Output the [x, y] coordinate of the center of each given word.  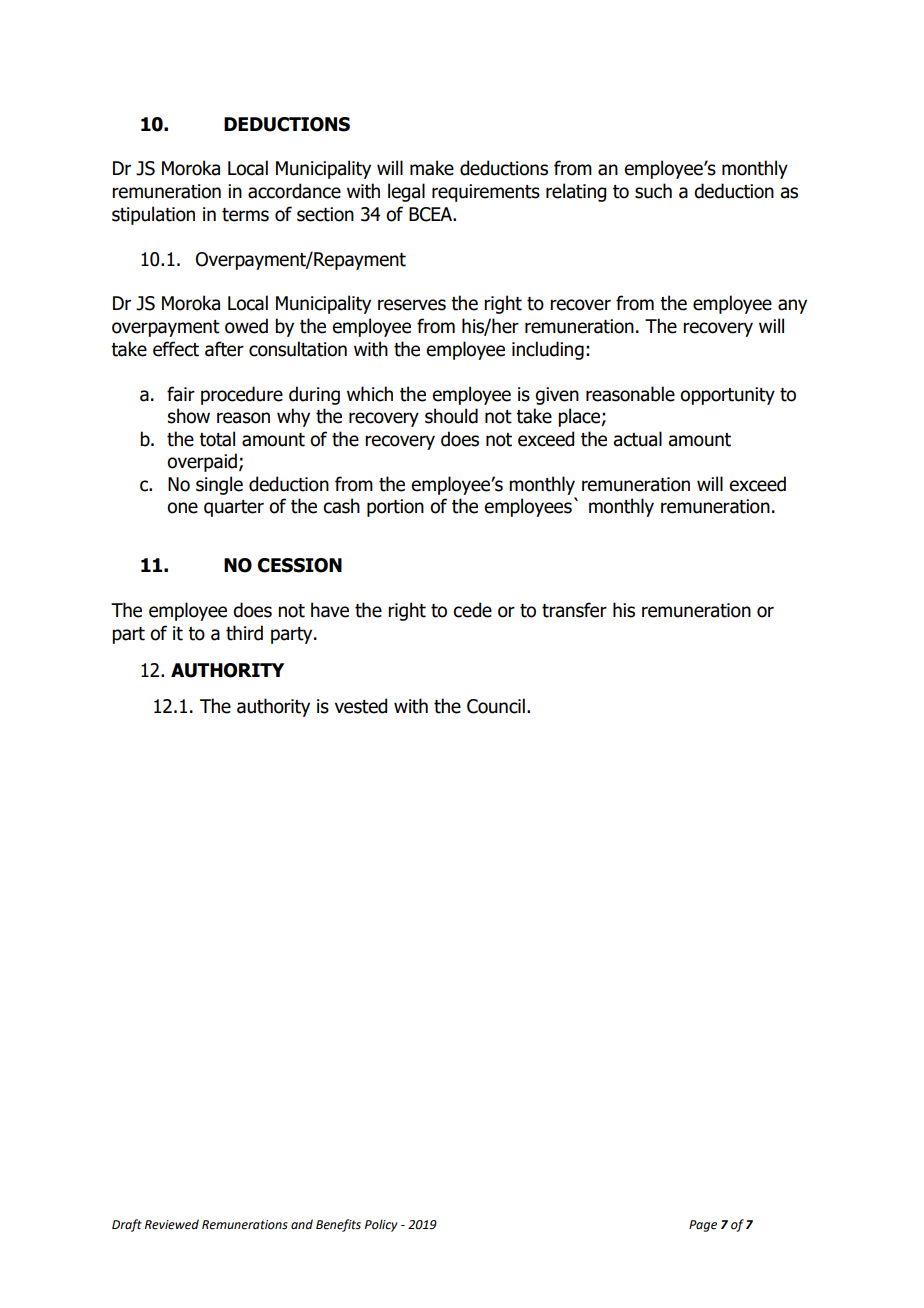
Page [703, 1226]
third [244, 633]
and [302, 1224]
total [217, 439]
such [653, 191]
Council [496, 706]
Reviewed [172, 1224]
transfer [574, 610]
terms [245, 215]
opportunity [727, 396]
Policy [381, 1225]
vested [361, 706]
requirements [486, 193]
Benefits [338, 1225]
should [451, 416]
